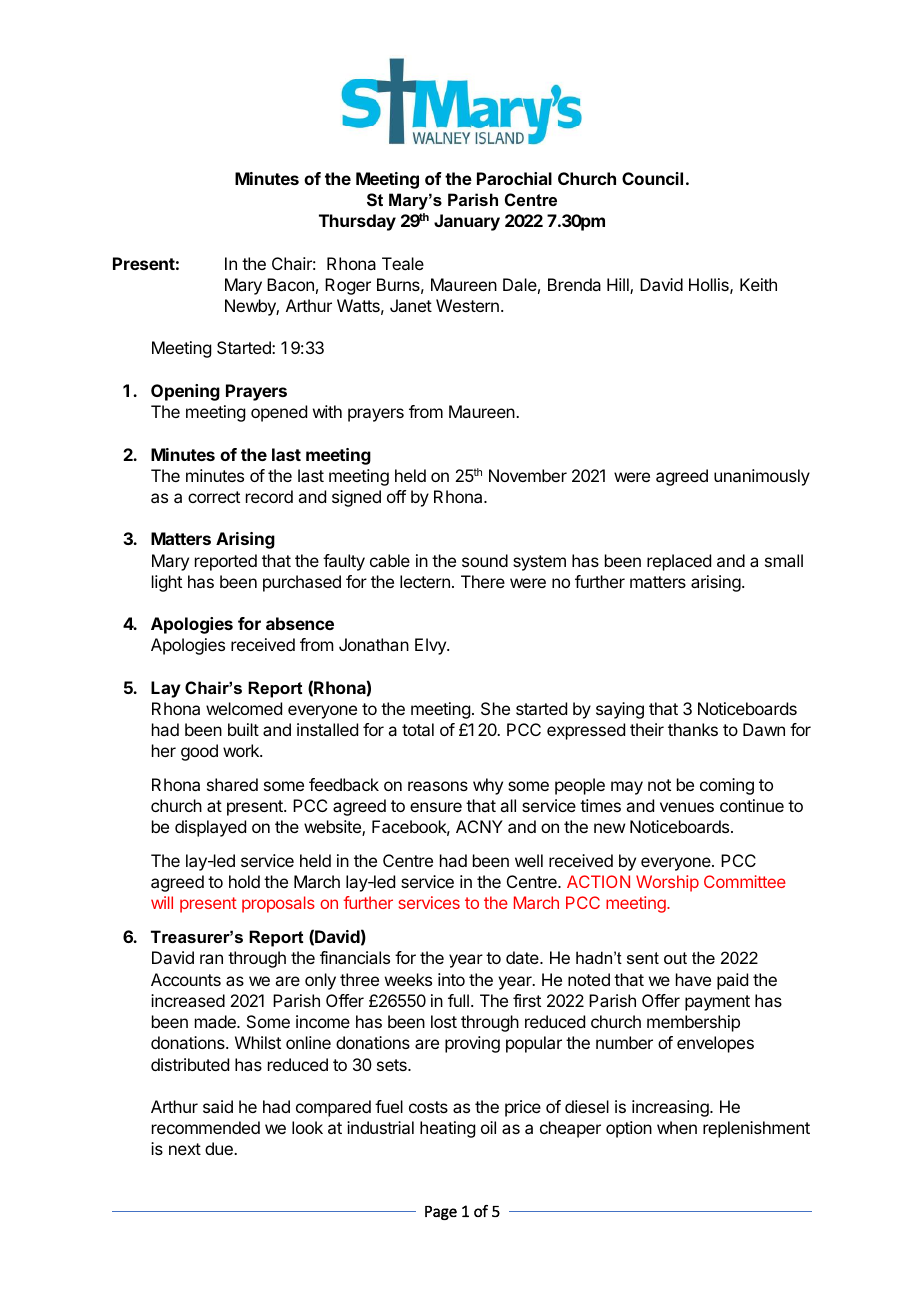 The image size is (924, 1308). I want to click on Council, so click(652, 178).
